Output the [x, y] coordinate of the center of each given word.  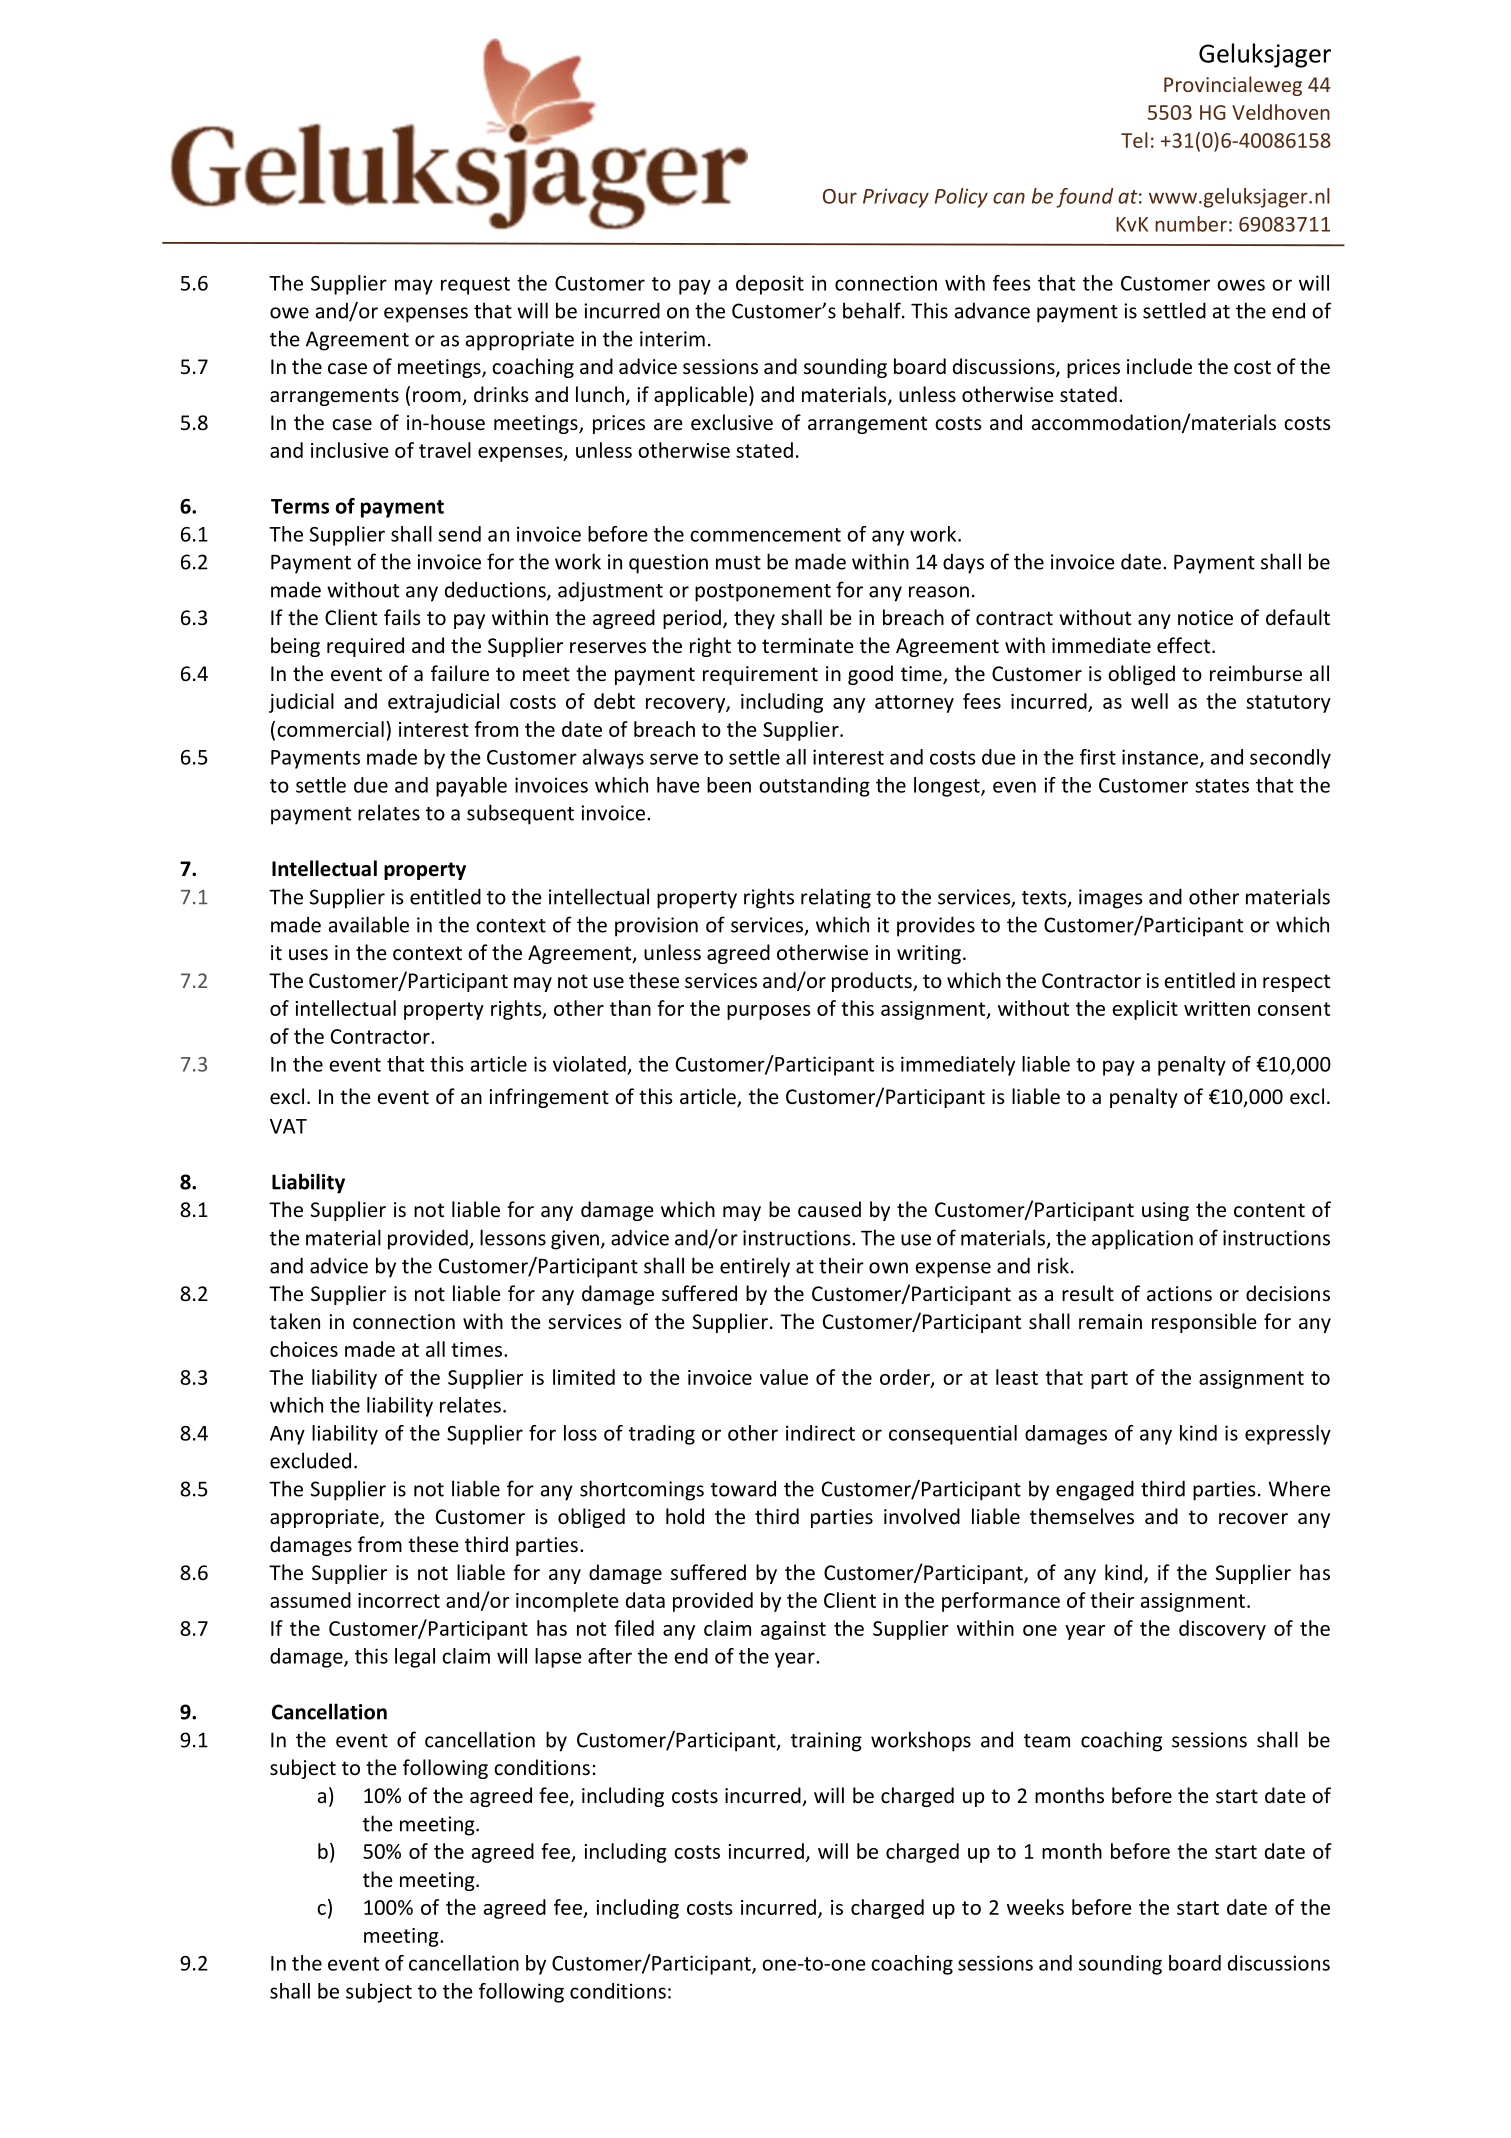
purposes [769, 1012]
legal [415, 1658]
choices [304, 1349]
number [1191, 224]
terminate [808, 646]
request [475, 286]
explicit [1145, 1010]
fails [402, 617]
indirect [820, 1433]
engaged [1095, 1490]
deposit [770, 285]
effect [1185, 645]
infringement [549, 1098]
